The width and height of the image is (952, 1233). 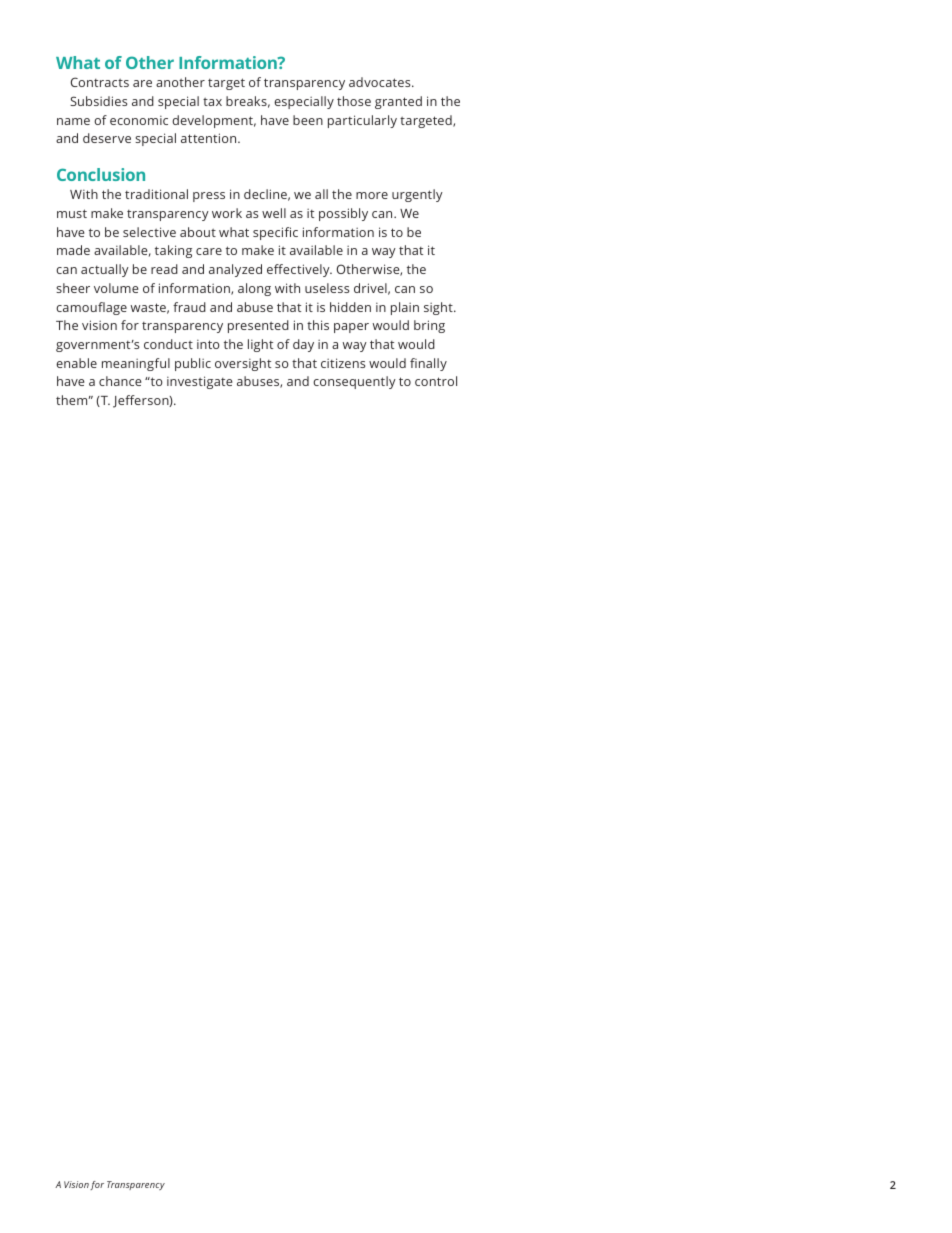 I want to click on volume, so click(x=116, y=288).
